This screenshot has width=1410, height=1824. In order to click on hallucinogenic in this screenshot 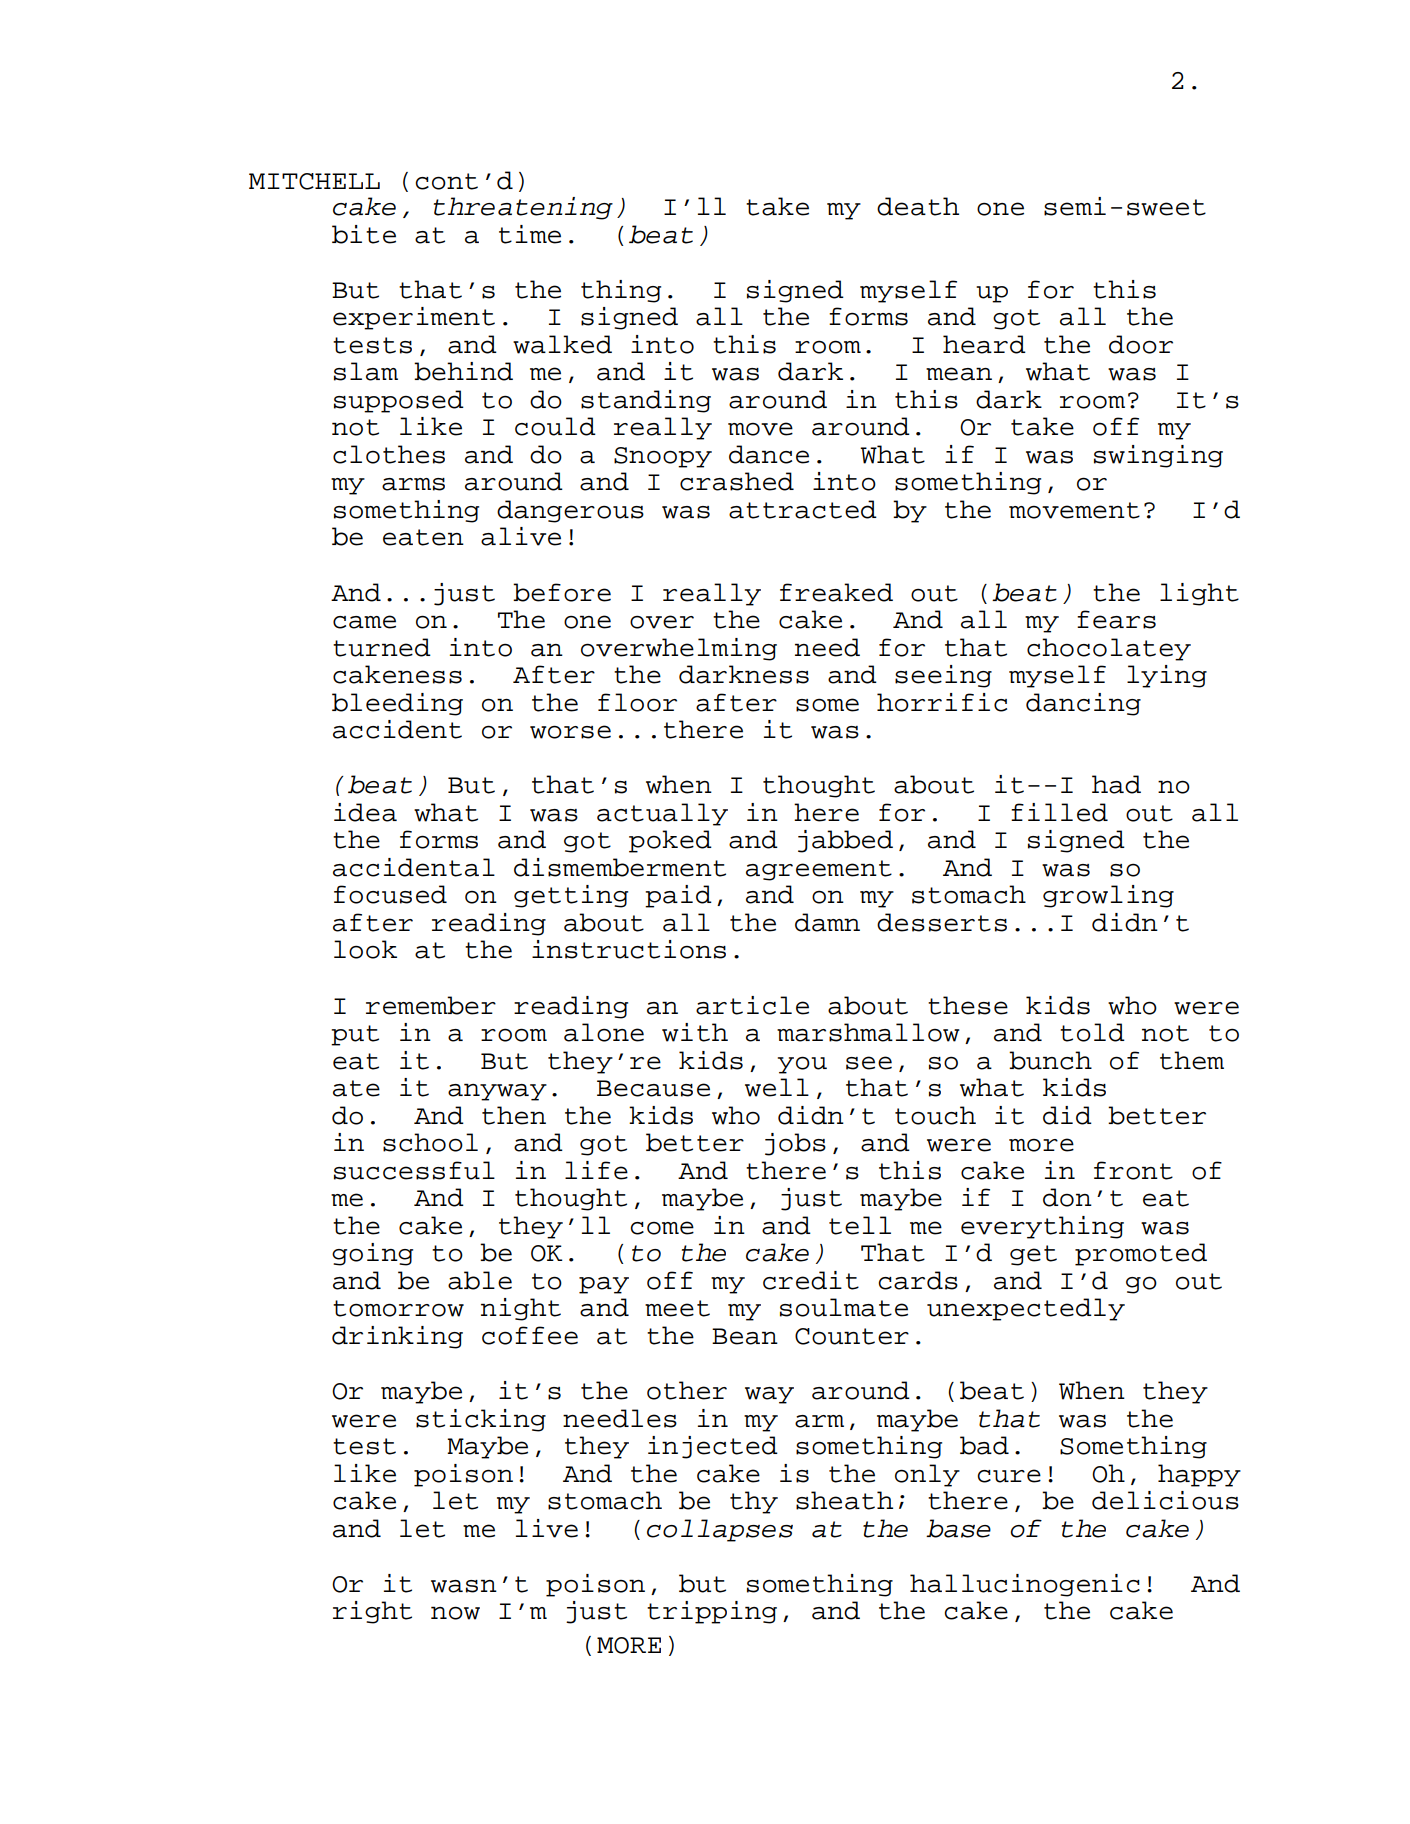, I will do `click(1025, 1585)`.
